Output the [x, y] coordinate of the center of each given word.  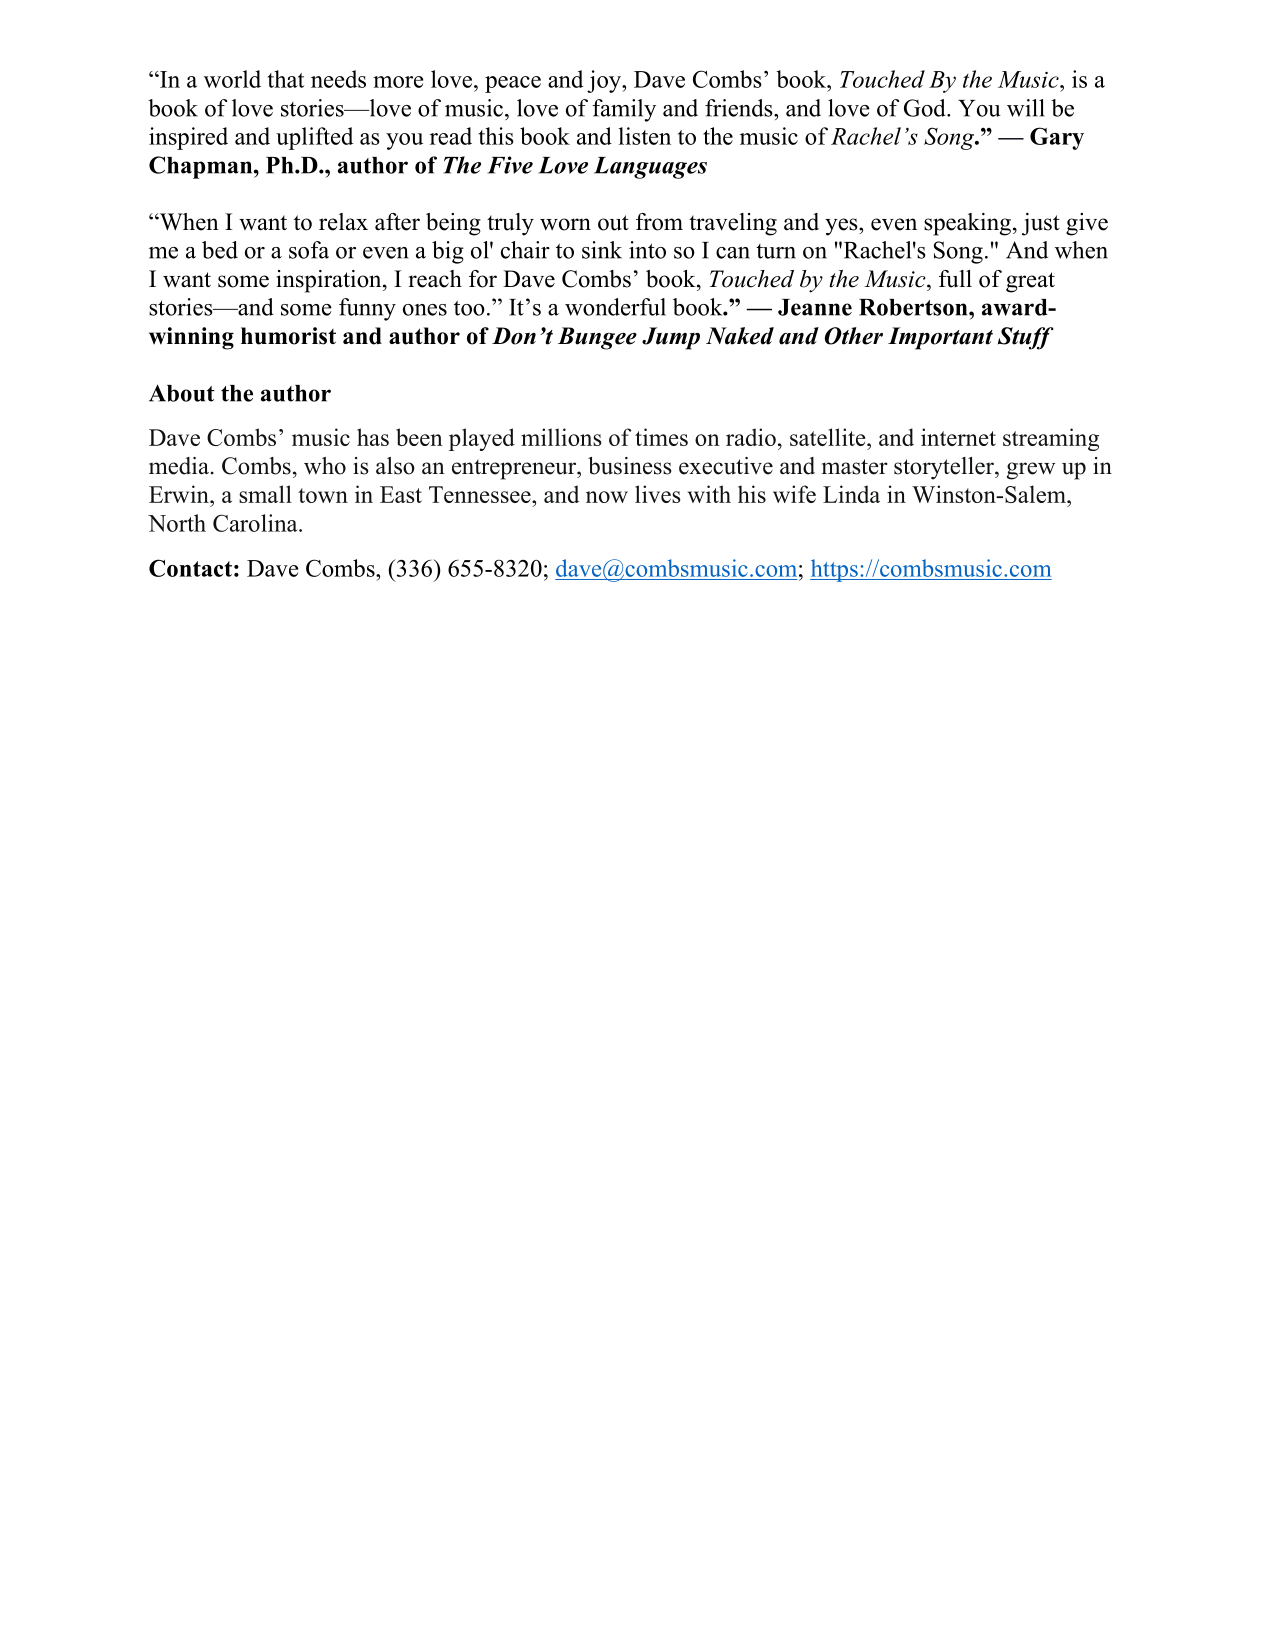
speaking [967, 224]
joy [605, 81]
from [659, 222]
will [1026, 108]
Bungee [597, 338]
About [182, 393]
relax [343, 222]
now [607, 497]
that [286, 79]
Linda [851, 494]
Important [940, 338]
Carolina [256, 523]
